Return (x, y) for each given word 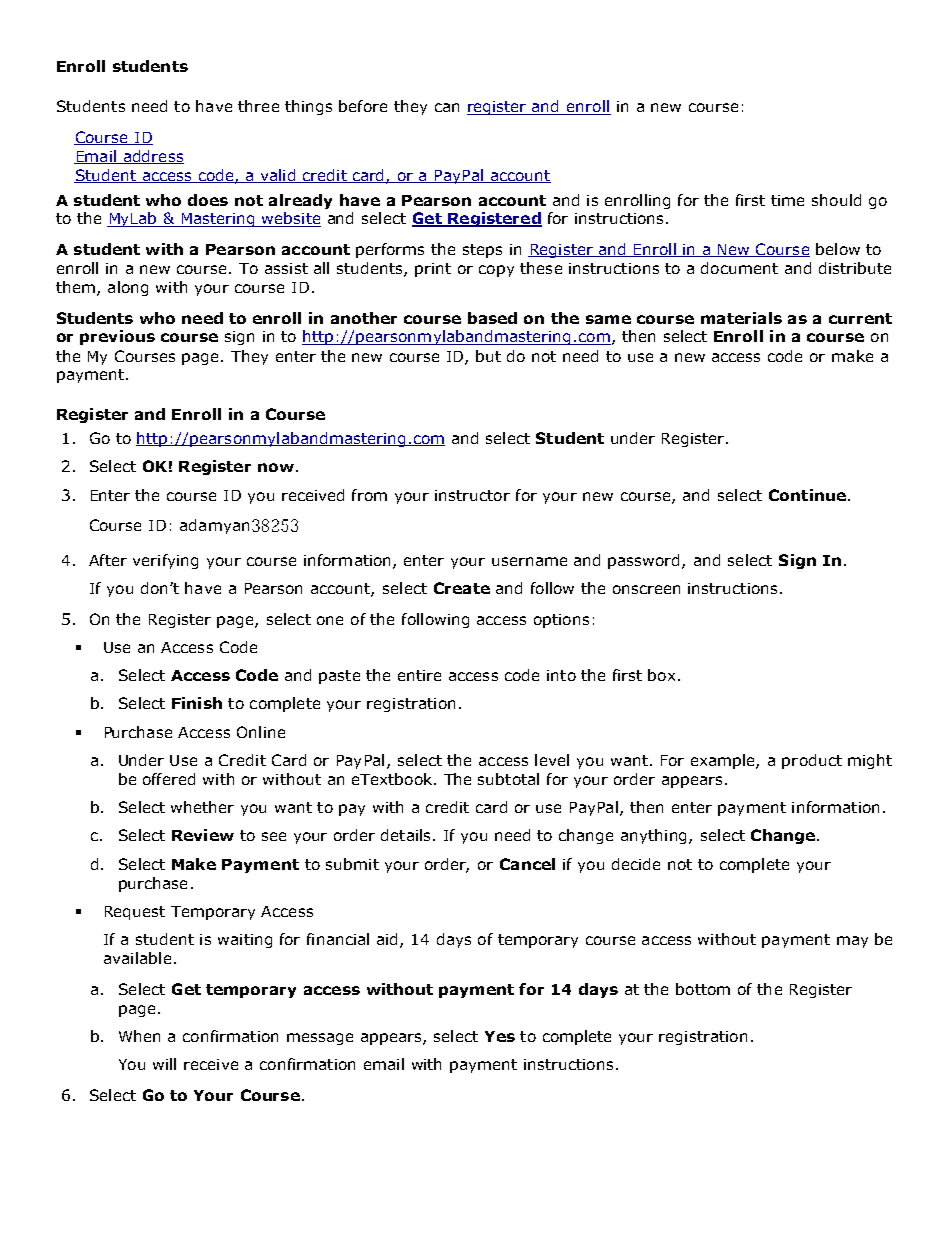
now (276, 467)
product (812, 761)
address (153, 157)
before (363, 106)
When (139, 1036)
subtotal (508, 779)
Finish (197, 703)
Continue (807, 495)
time (787, 200)
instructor (472, 495)
